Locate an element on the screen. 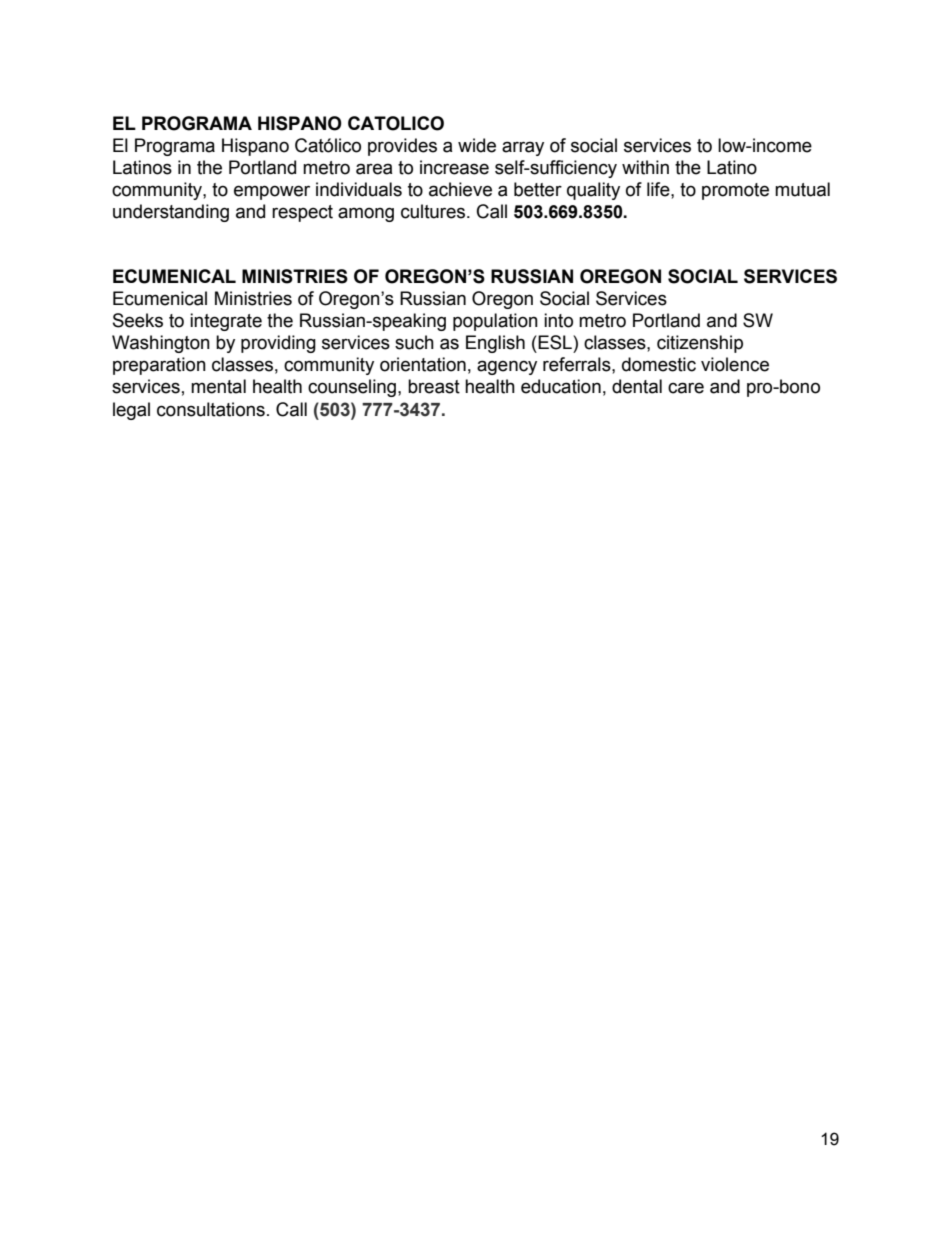  citizenship is located at coordinates (700, 344).
